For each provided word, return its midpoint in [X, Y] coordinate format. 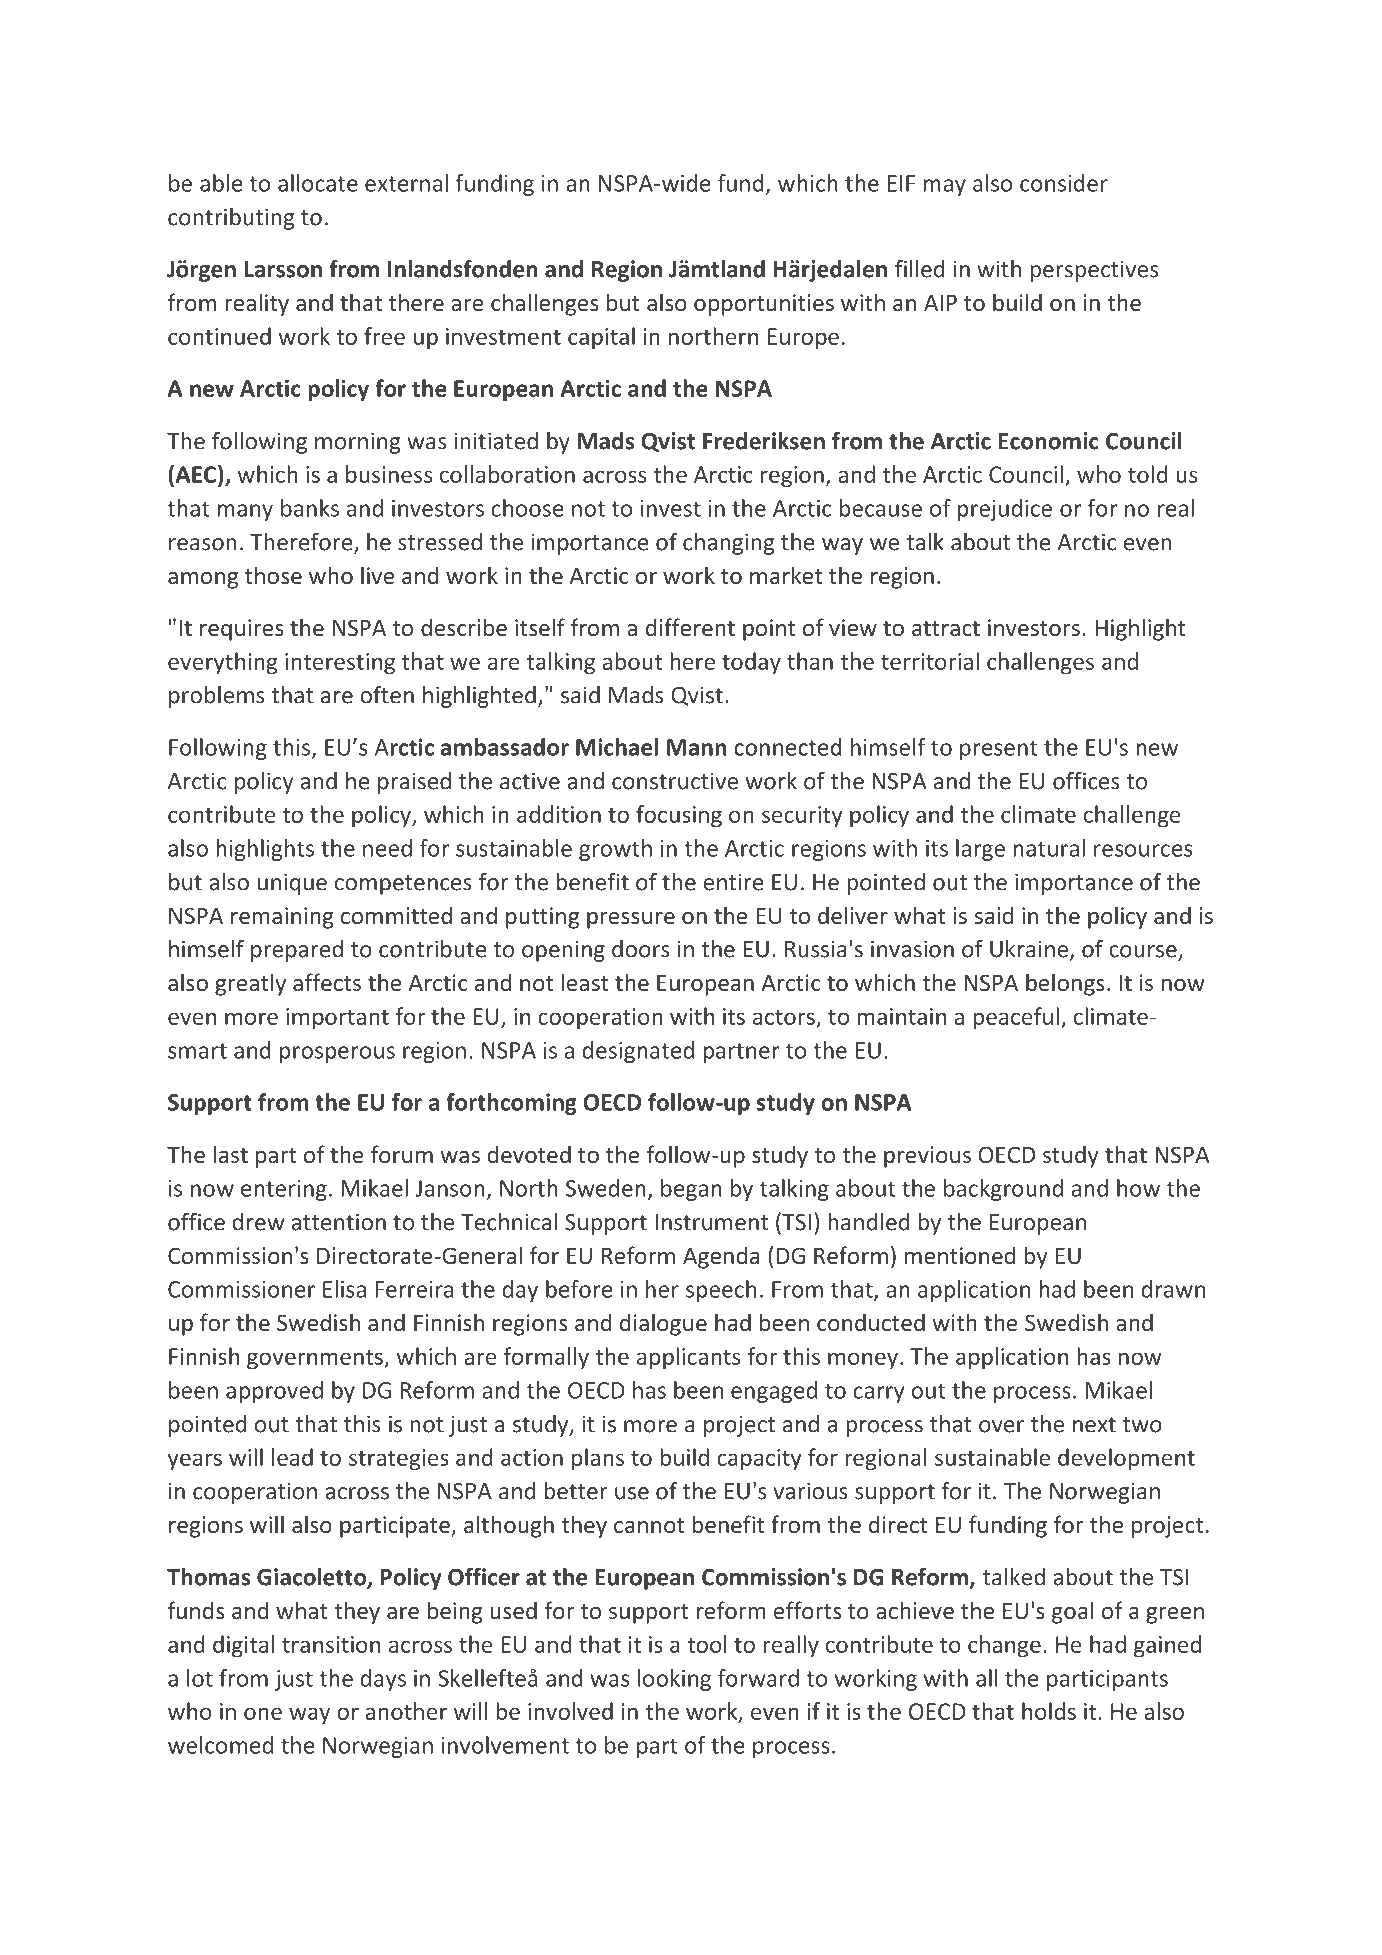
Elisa [344, 1289]
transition [331, 1644]
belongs [1065, 984]
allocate [318, 183]
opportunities [764, 305]
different [690, 627]
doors [641, 949]
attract [946, 628]
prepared [297, 951]
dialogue [663, 1324]
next [1094, 1425]
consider [1064, 183]
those [273, 575]
